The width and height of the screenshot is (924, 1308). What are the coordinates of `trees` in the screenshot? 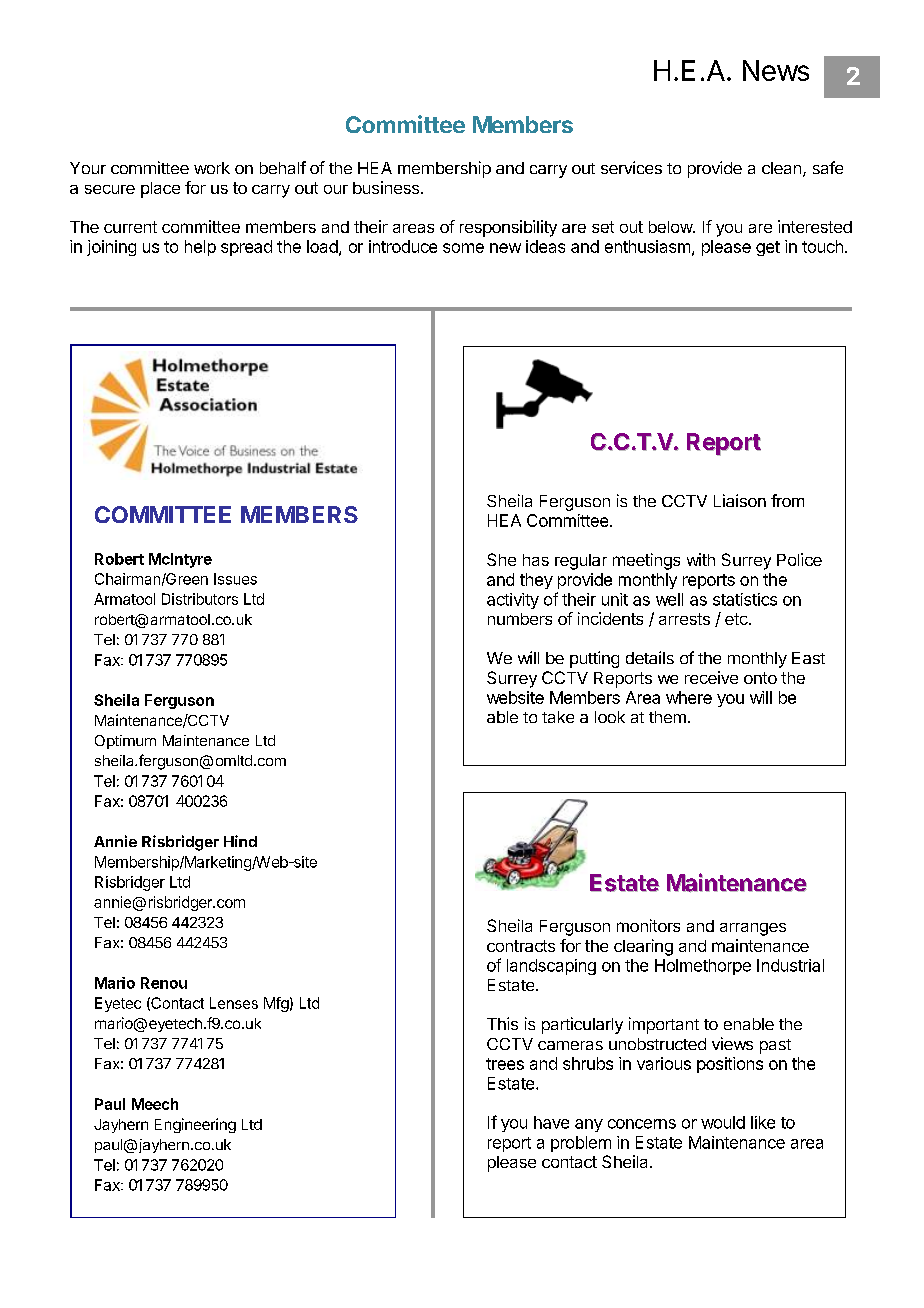 It's located at (505, 1064).
